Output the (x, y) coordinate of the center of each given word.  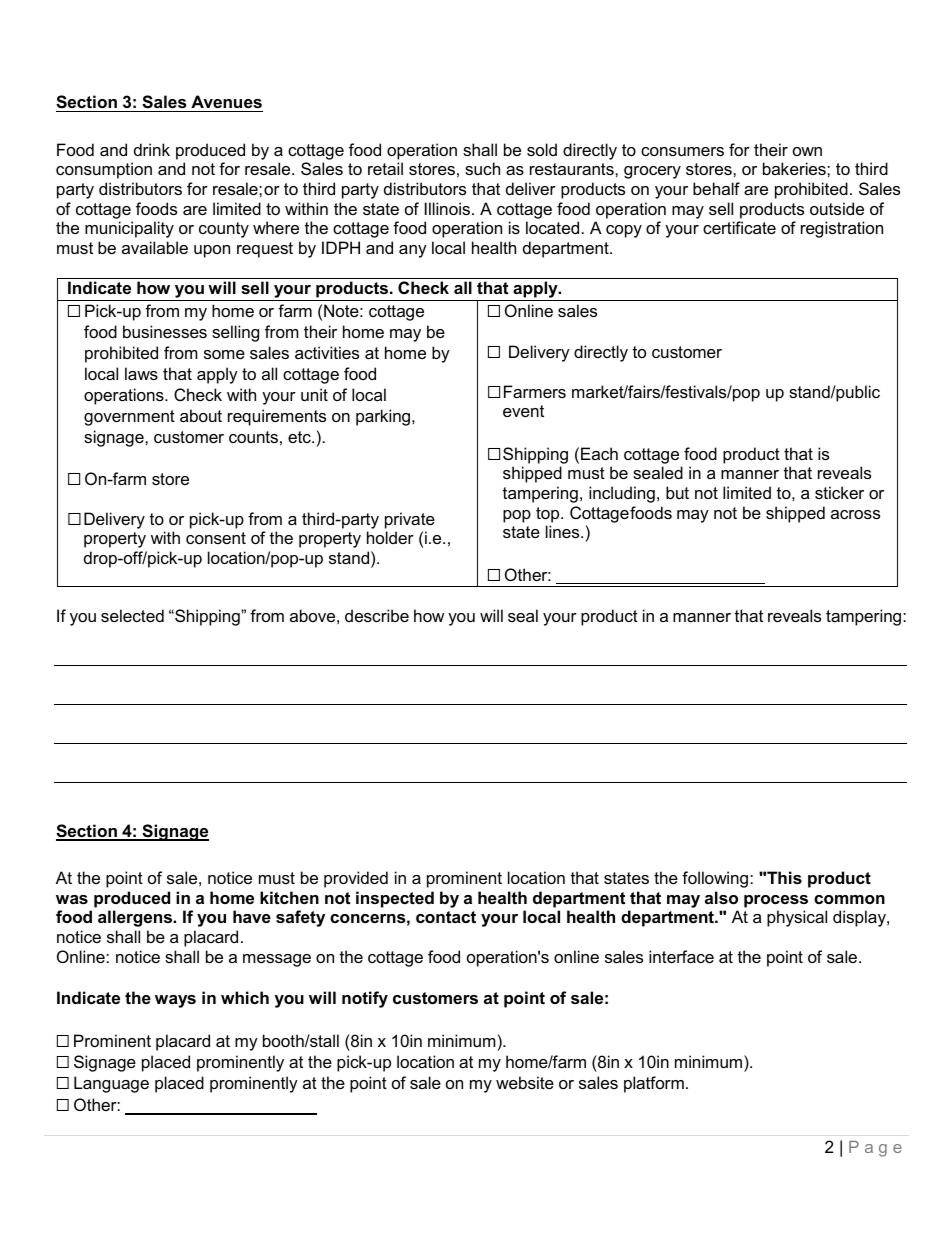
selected (132, 615)
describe (377, 615)
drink (152, 149)
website (525, 1082)
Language (111, 1084)
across (855, 514)
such (482, 168)
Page (875, 1149)
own (807, 151)
